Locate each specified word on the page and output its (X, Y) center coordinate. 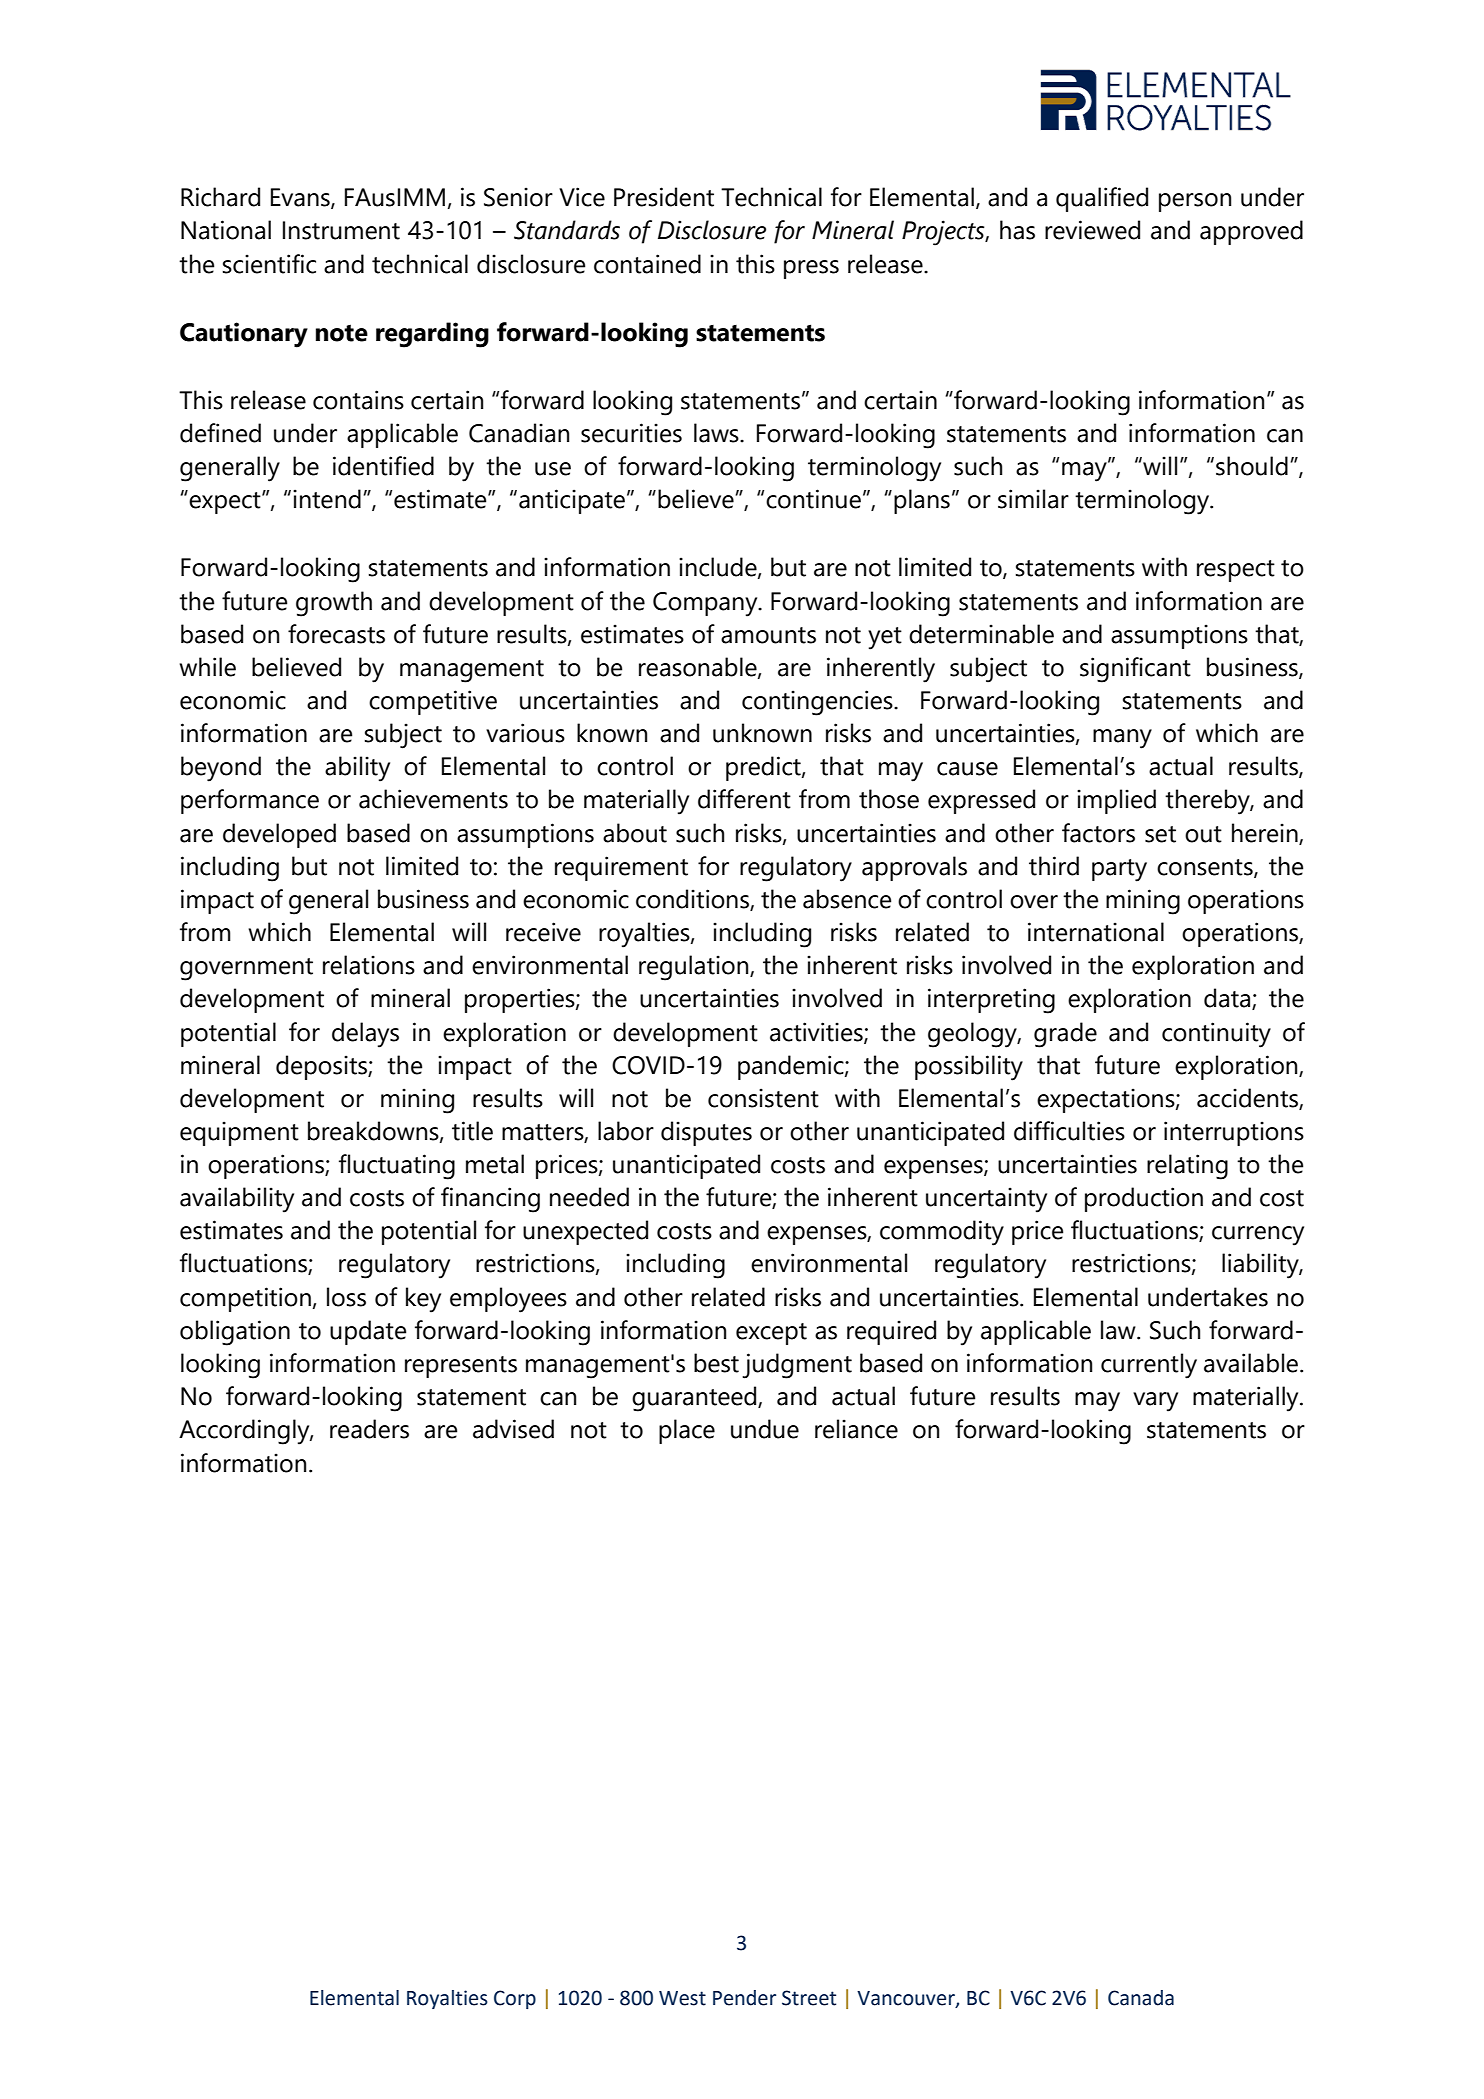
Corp (515, 1999)
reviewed (1092, 230)
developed (279, 835)
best (716, 1363)
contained (647, 264)
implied (1116, 801)
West (682, 1998)
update (368, 1332)
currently (1149, 1366)
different (744, 799)
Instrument (341, 230)
